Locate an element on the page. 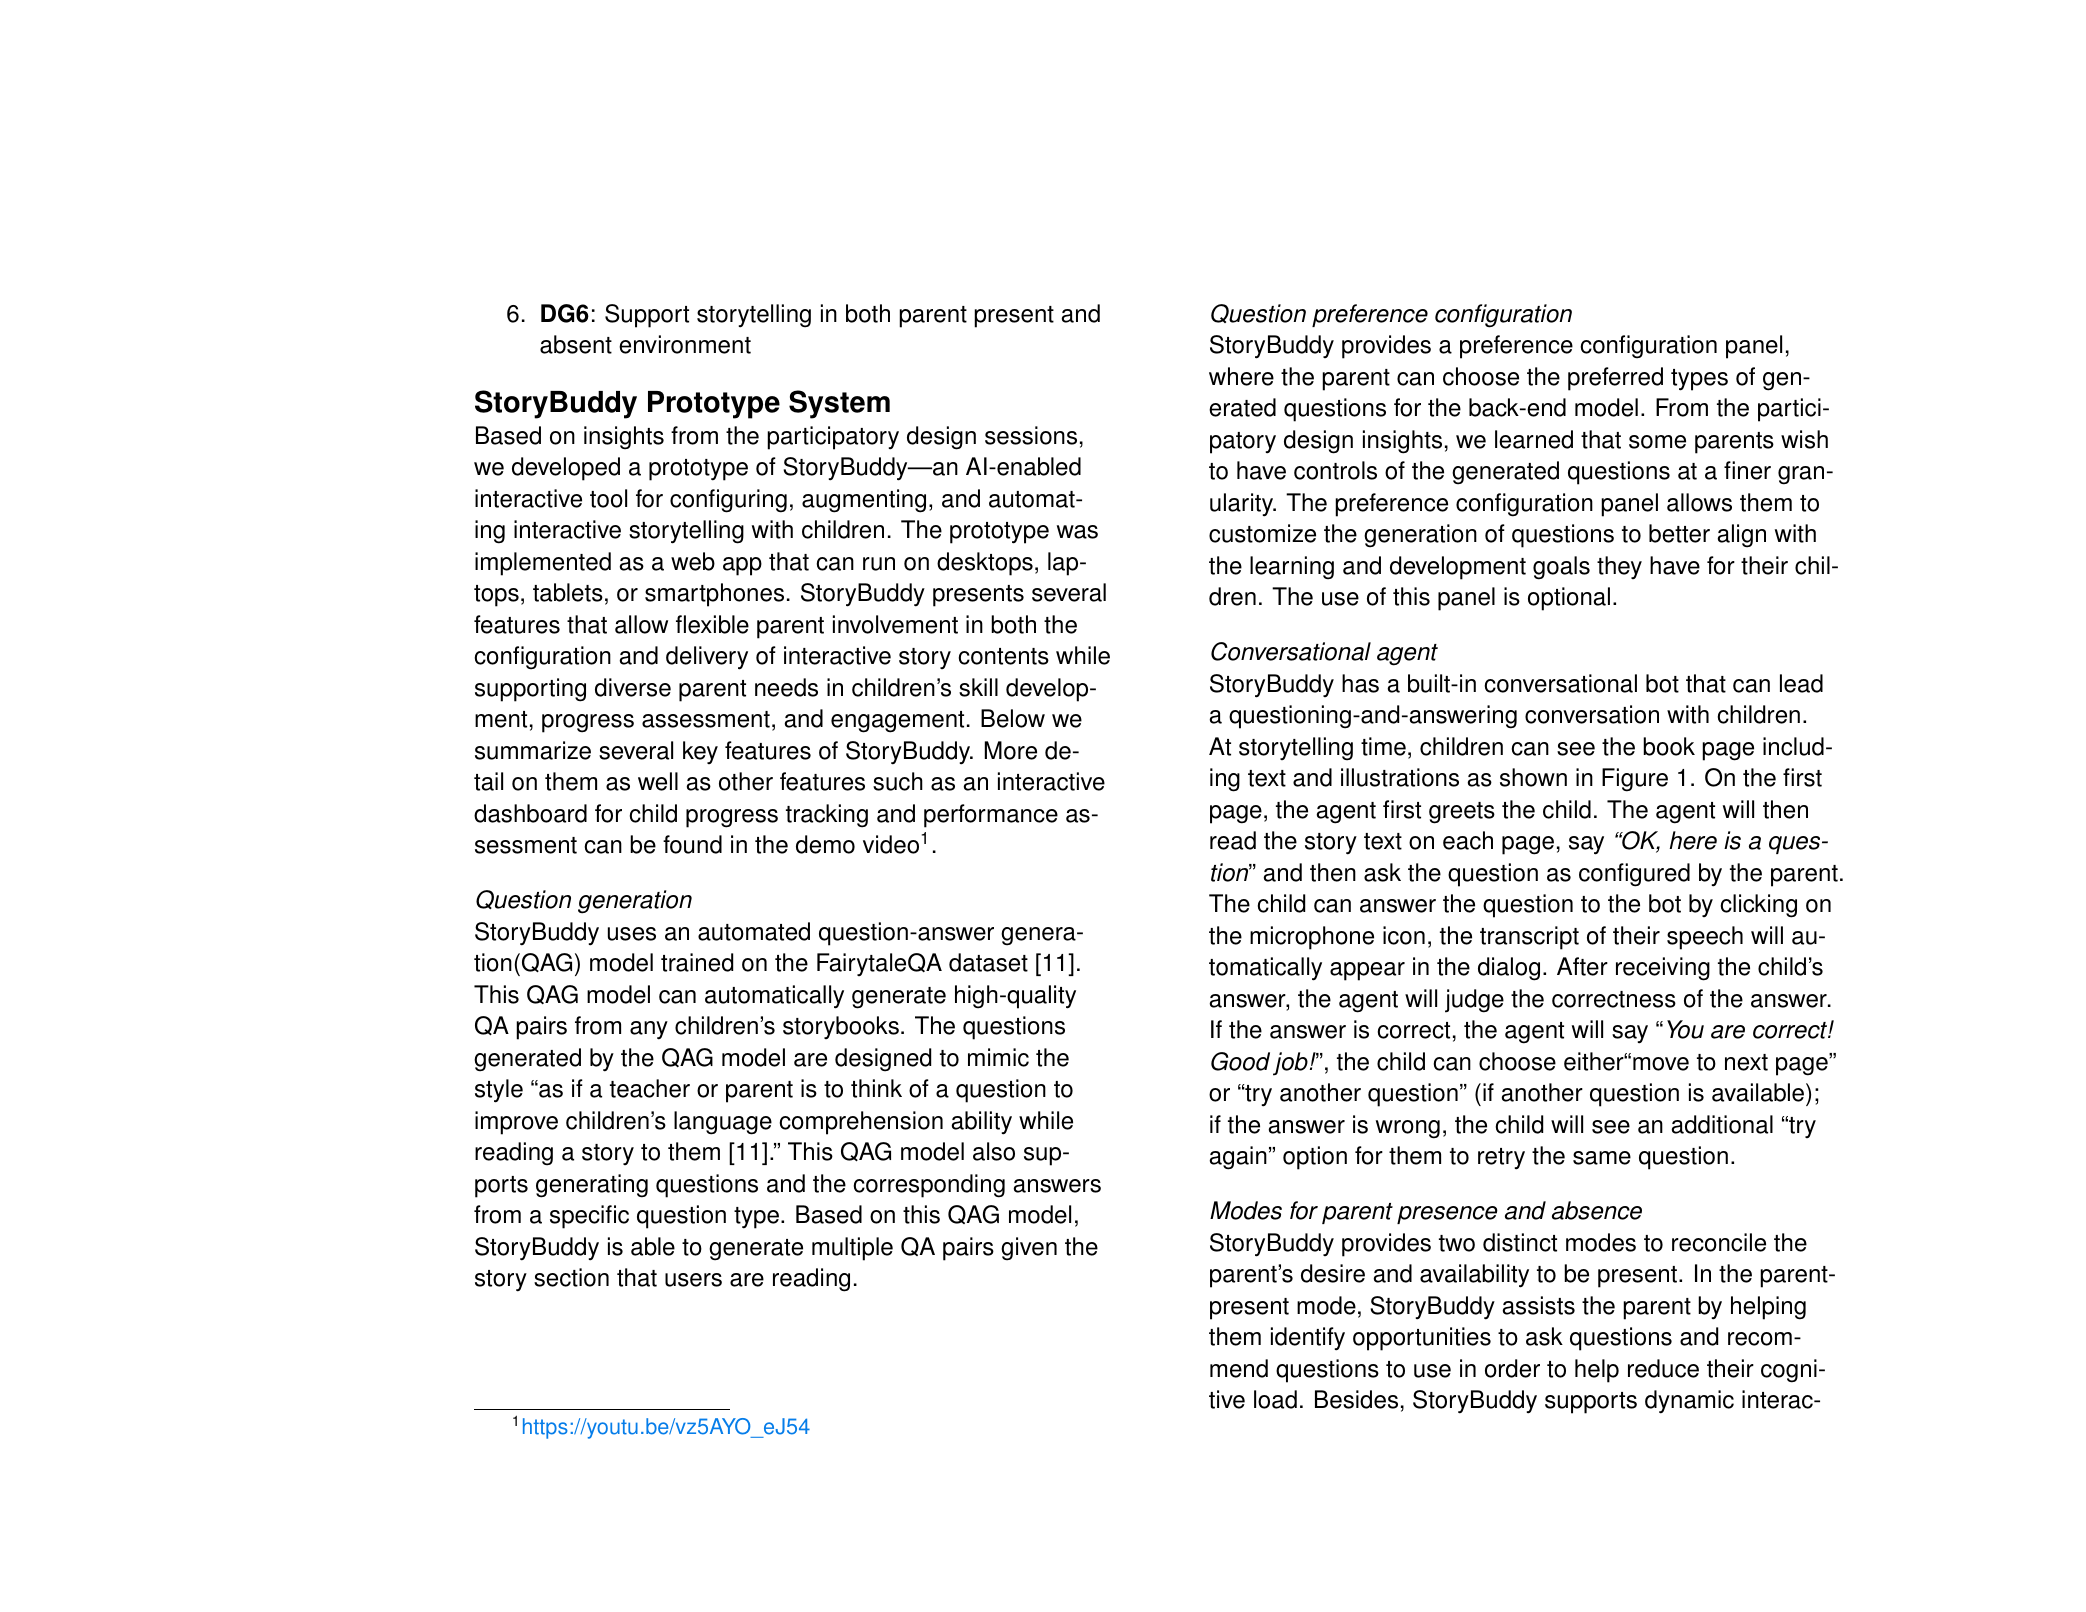  same is located at coordinates (1602, 1158).
